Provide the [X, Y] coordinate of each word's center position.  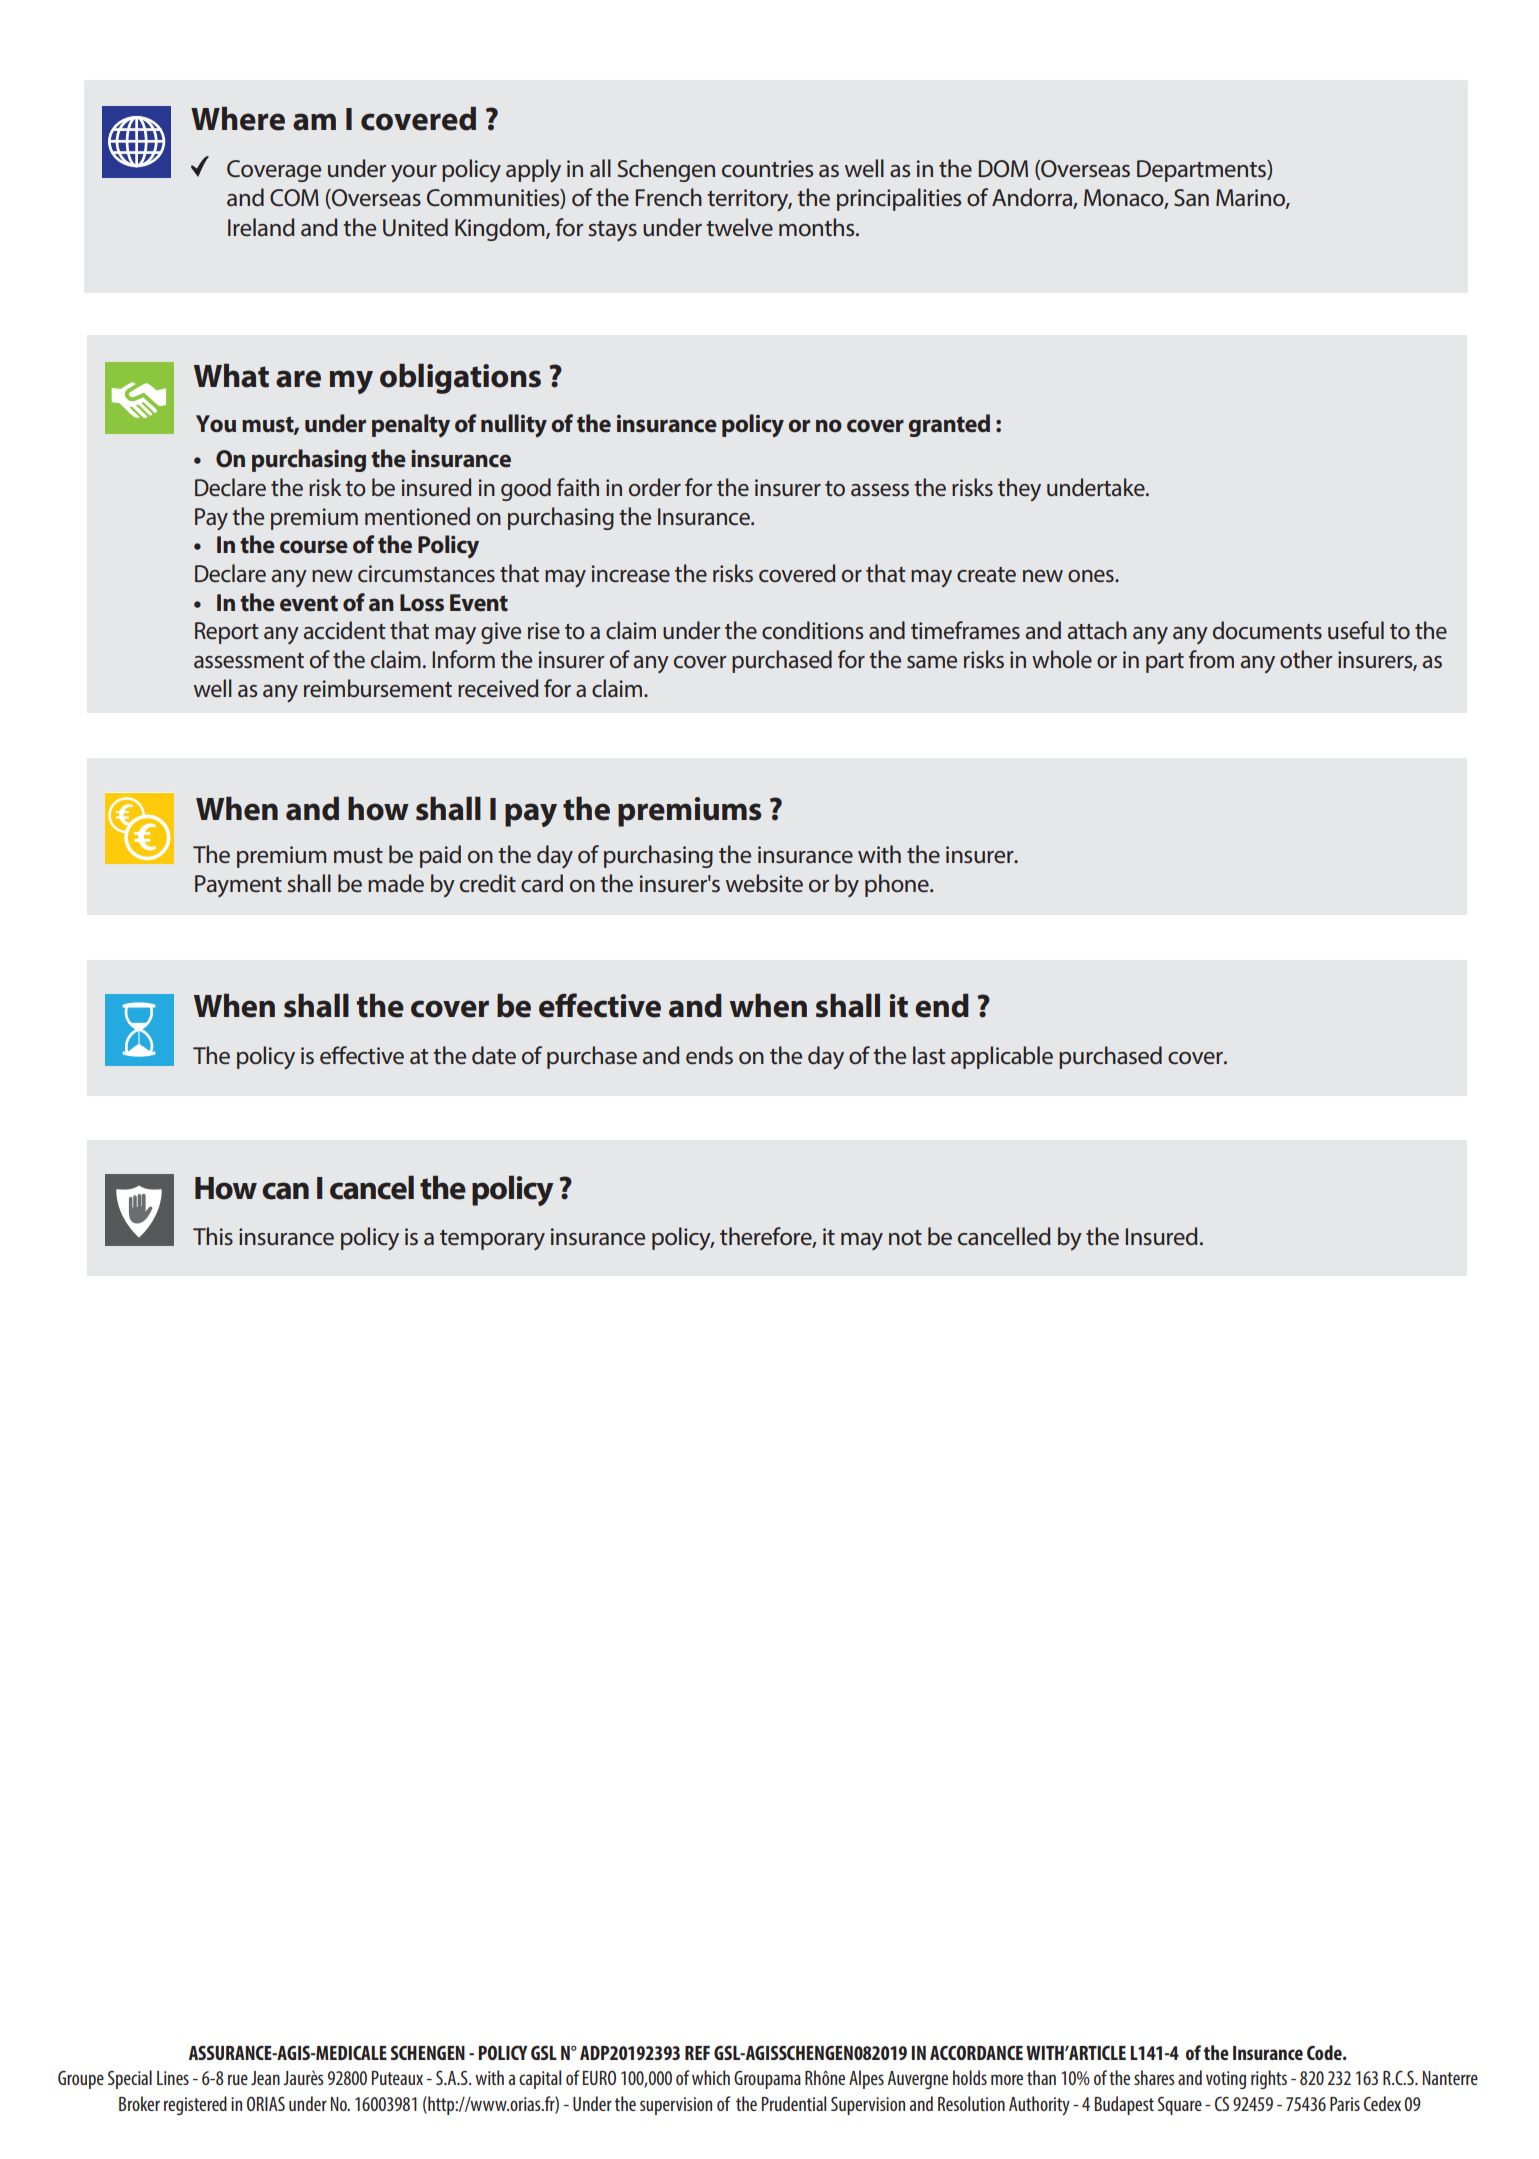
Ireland [261, 227]
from [1211, 659]
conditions [812, 630]
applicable [1002, 1057]
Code [1325, 2052]
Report [227, 633]
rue [238, 2079]
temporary [492, 1240]
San [1191, 198]
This [213, 1236]
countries [767, 169]
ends [709, 1055]
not [905, 1238]
